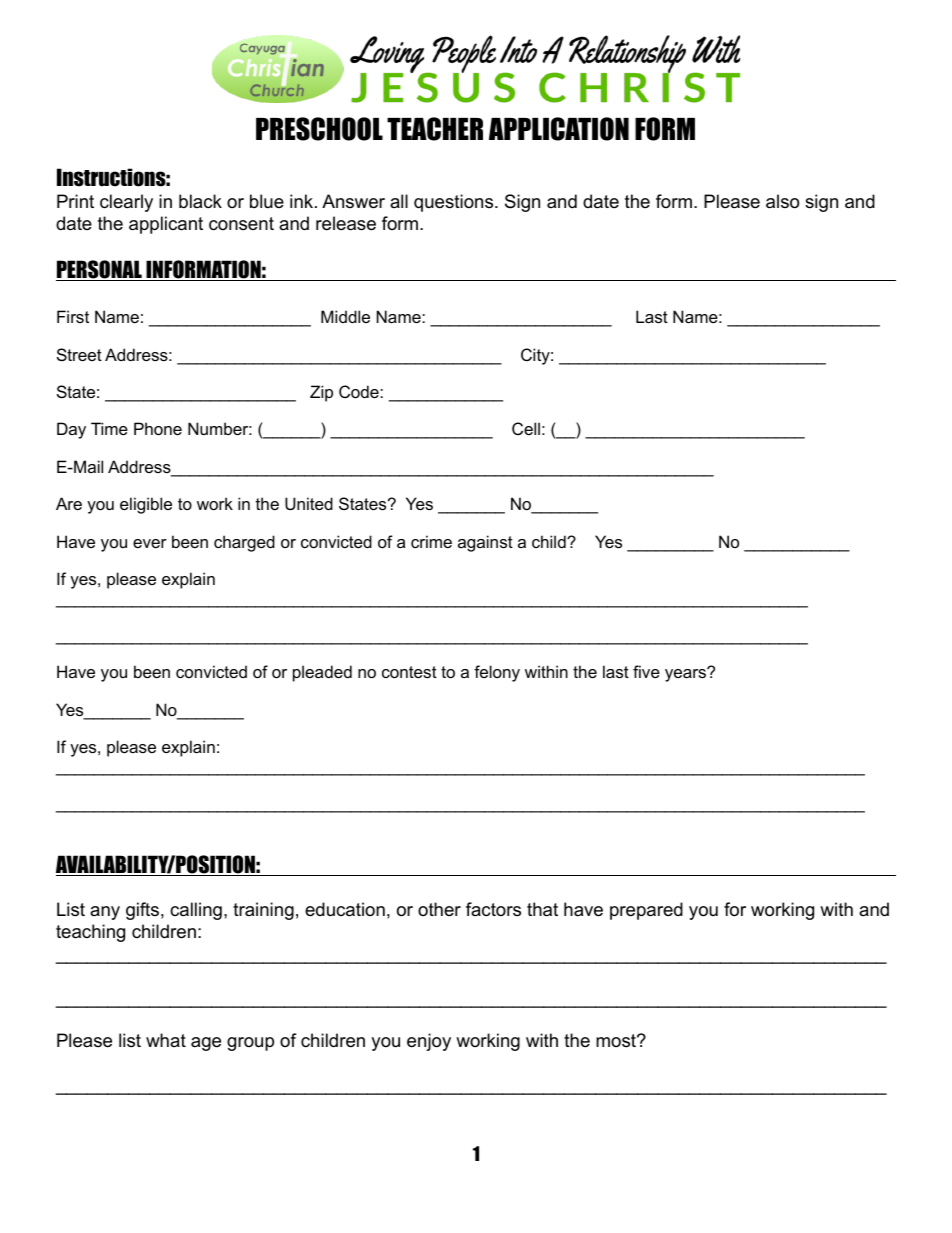 The image size is (952, 1233). What do you see at coordinates (158, 428) in the screenshot?
I see `Phone` at bounding box center [158, 428].
